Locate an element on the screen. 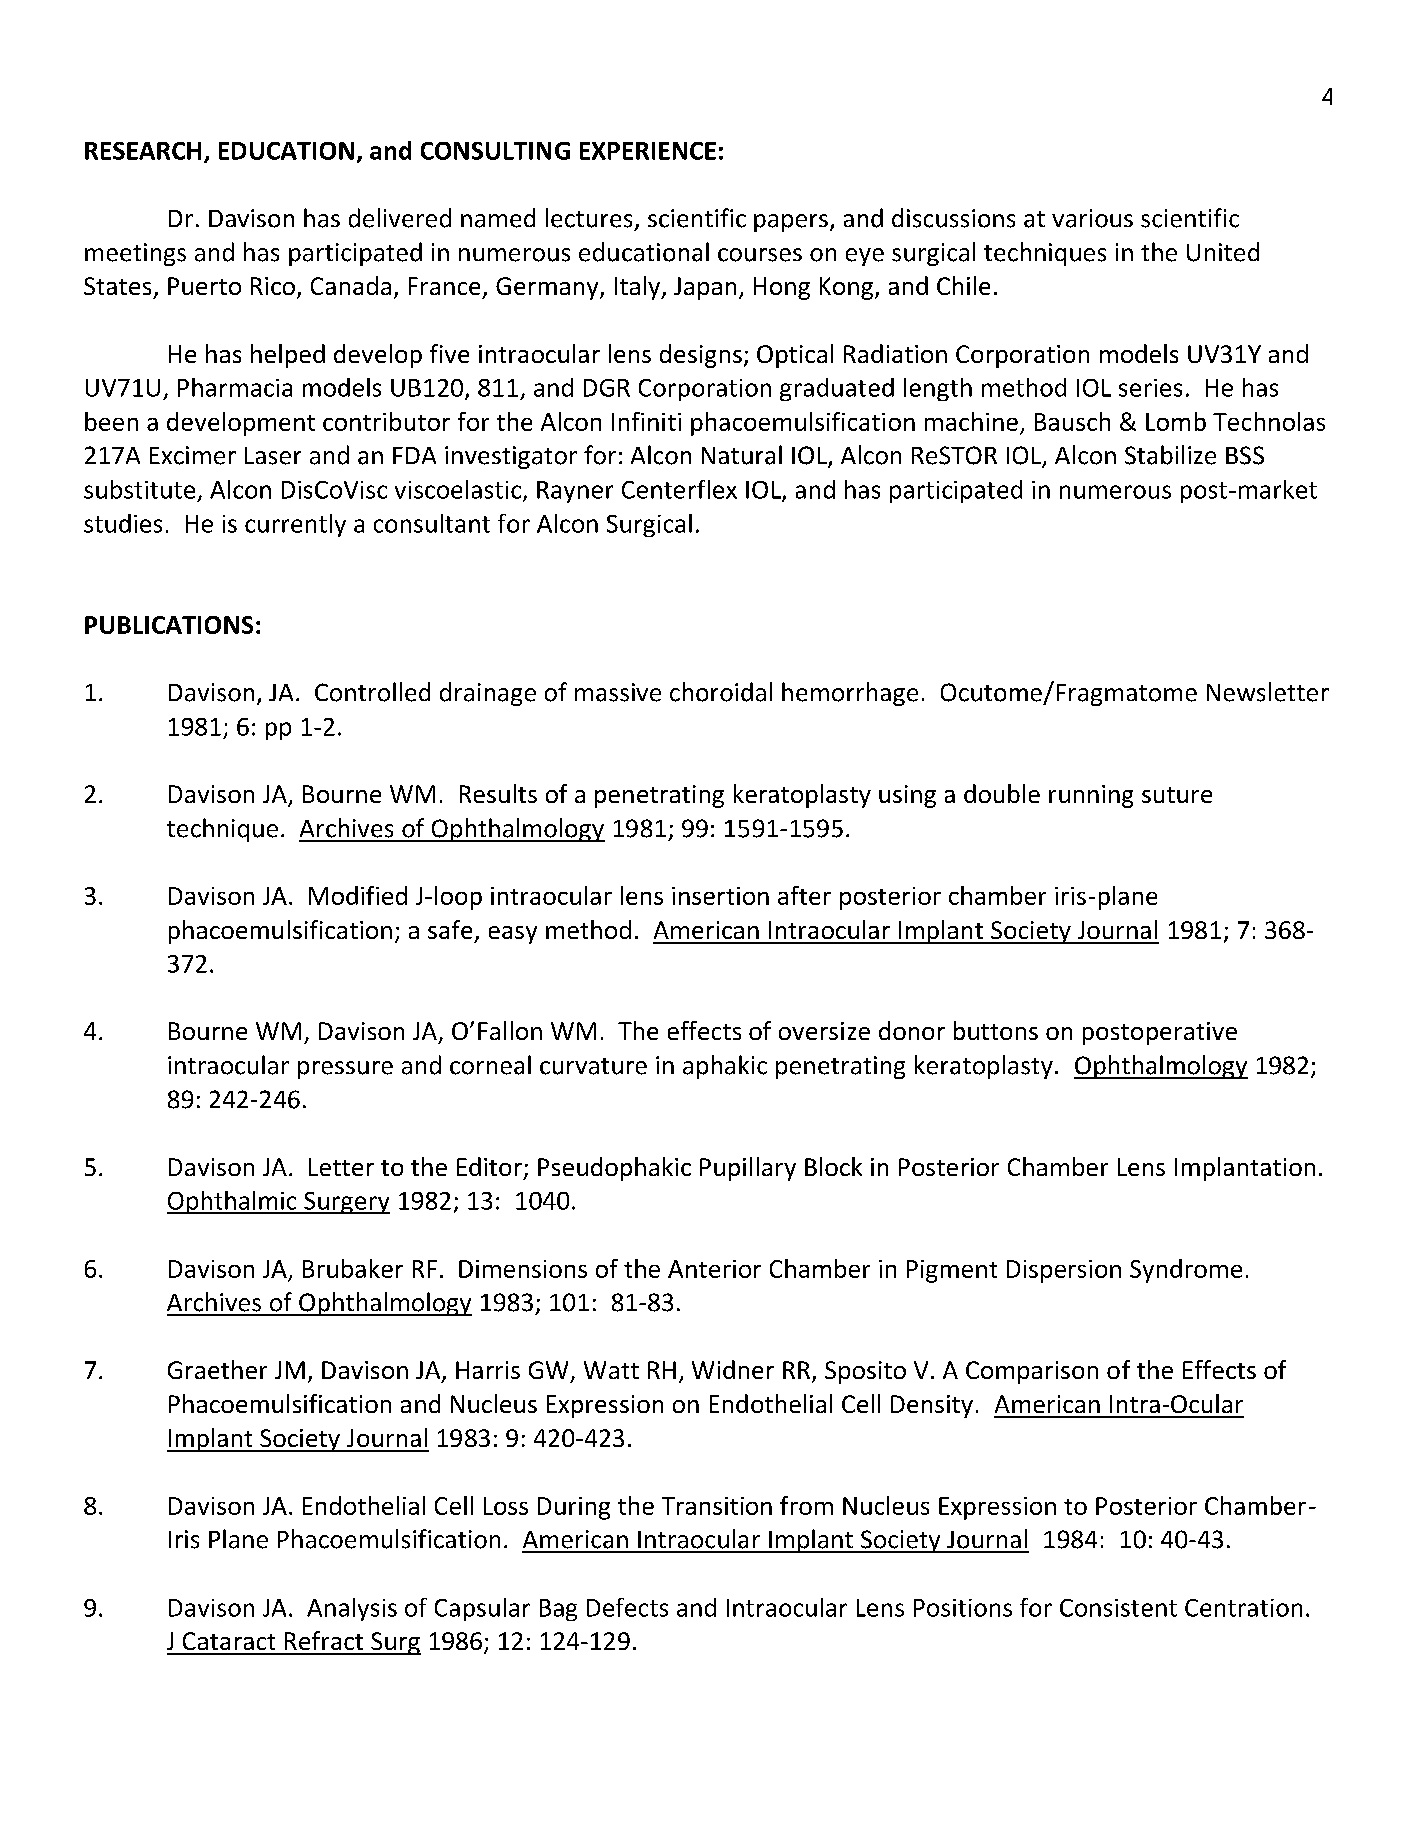  Defects is located at coordinates (627, 1607).
